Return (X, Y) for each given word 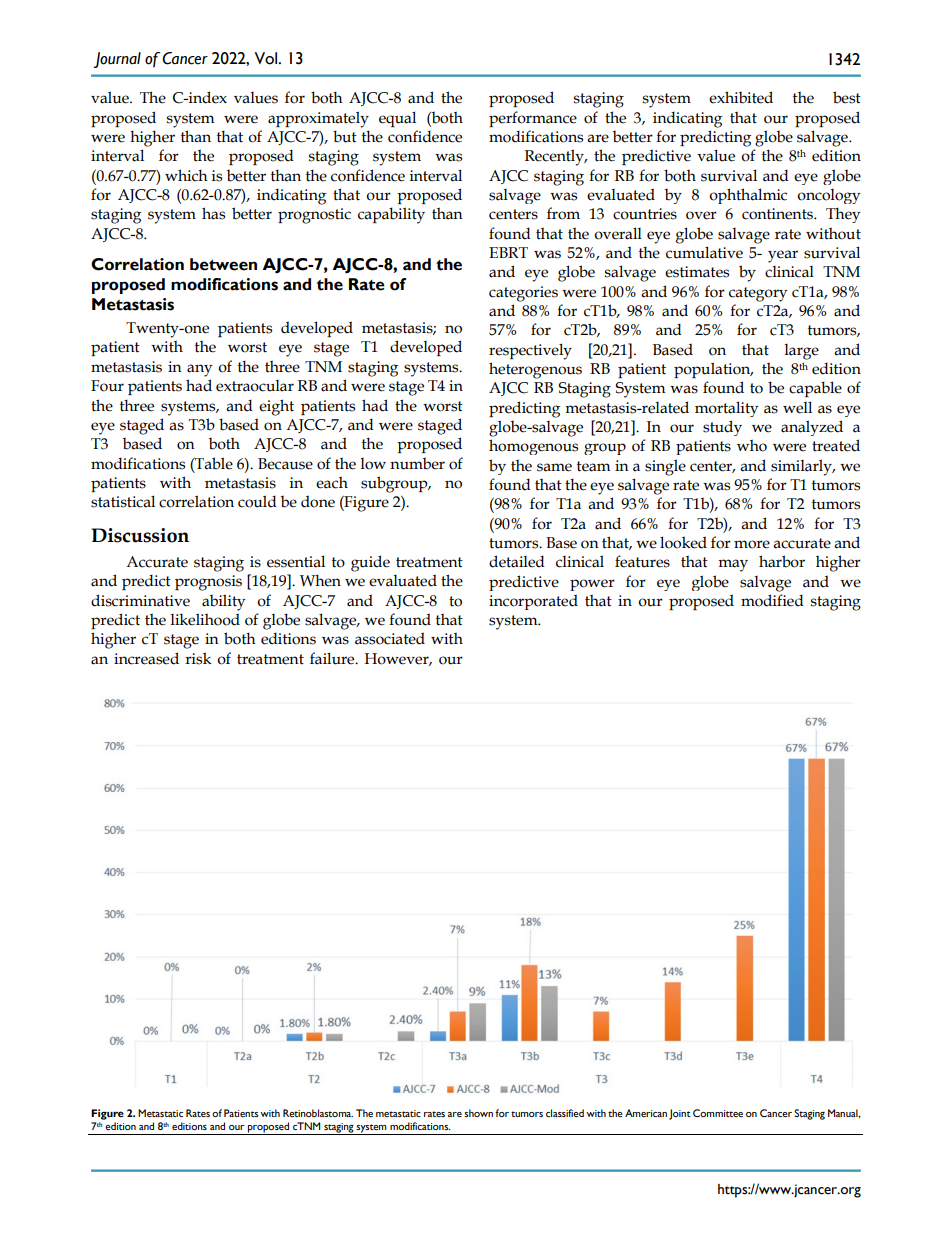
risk (198, 658)
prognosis (208, 583)
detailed (517, 561)
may (733, 565)
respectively (530, 351)
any (199, 370)
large (802, 352)
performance (533, 119)
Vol (267, 58)
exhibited (741, 97)
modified (772, 600)
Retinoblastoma (318, 1113)
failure (333, 658)
